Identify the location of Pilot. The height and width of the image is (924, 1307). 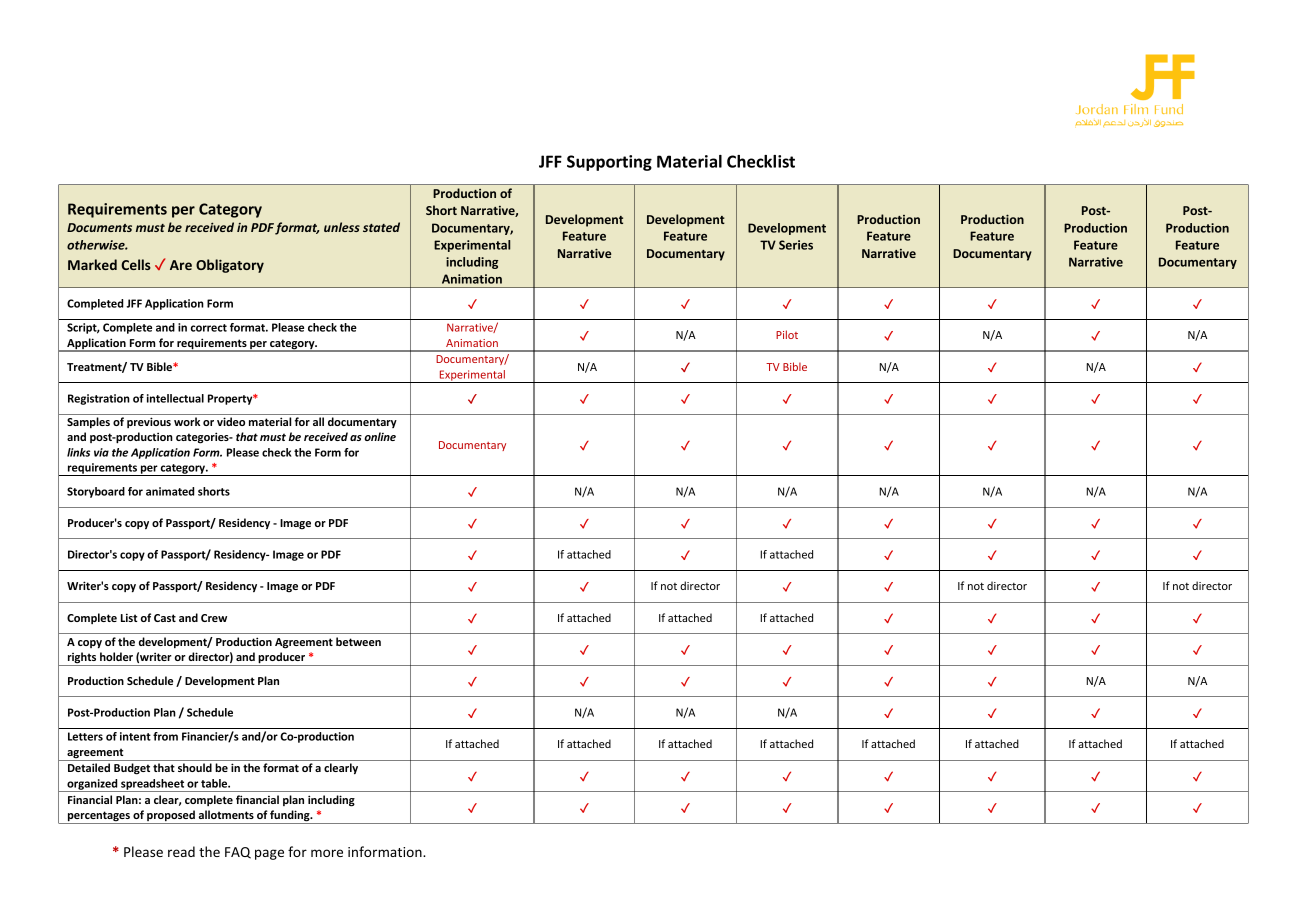
(787, 334).
